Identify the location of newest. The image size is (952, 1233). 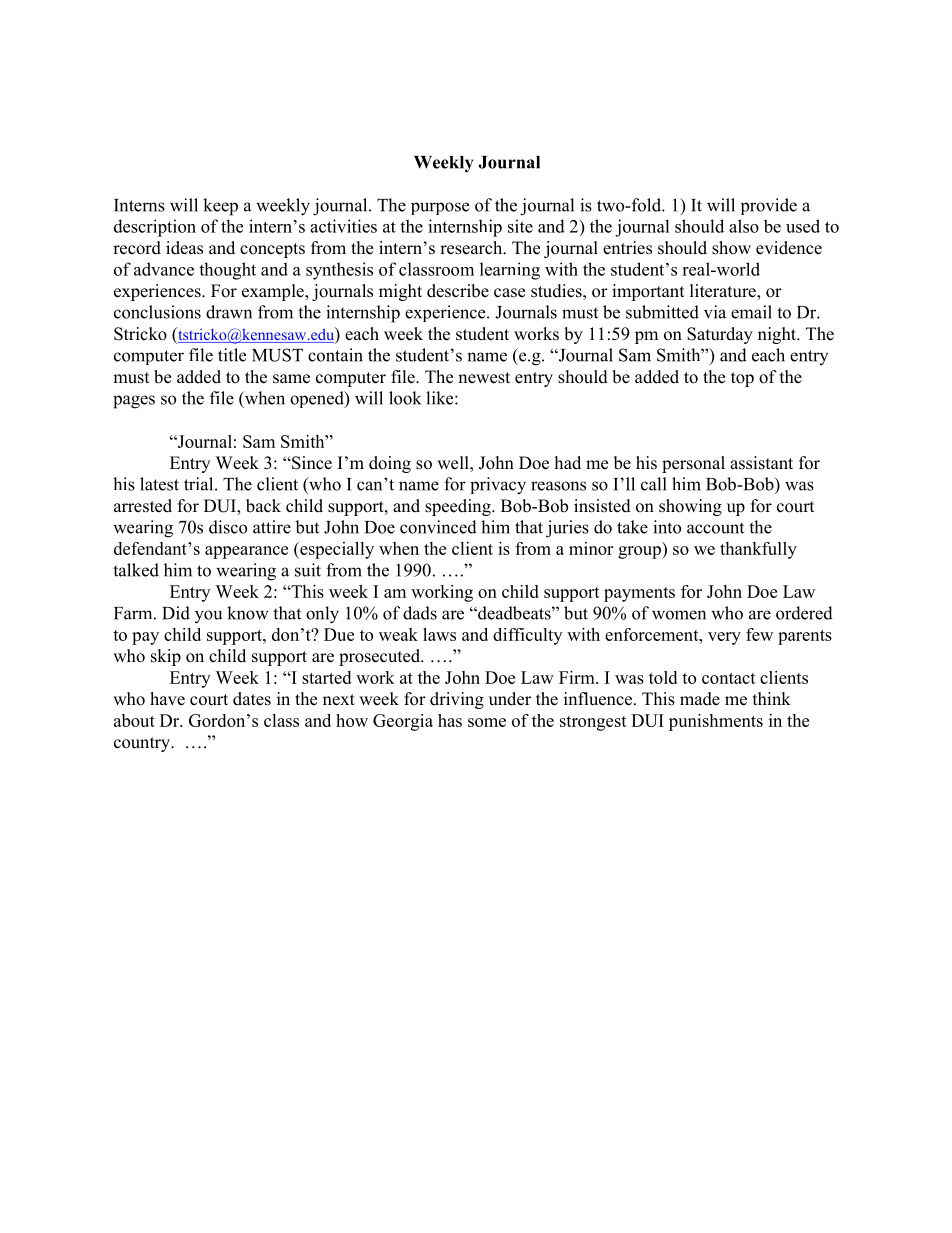
(484, 378).
